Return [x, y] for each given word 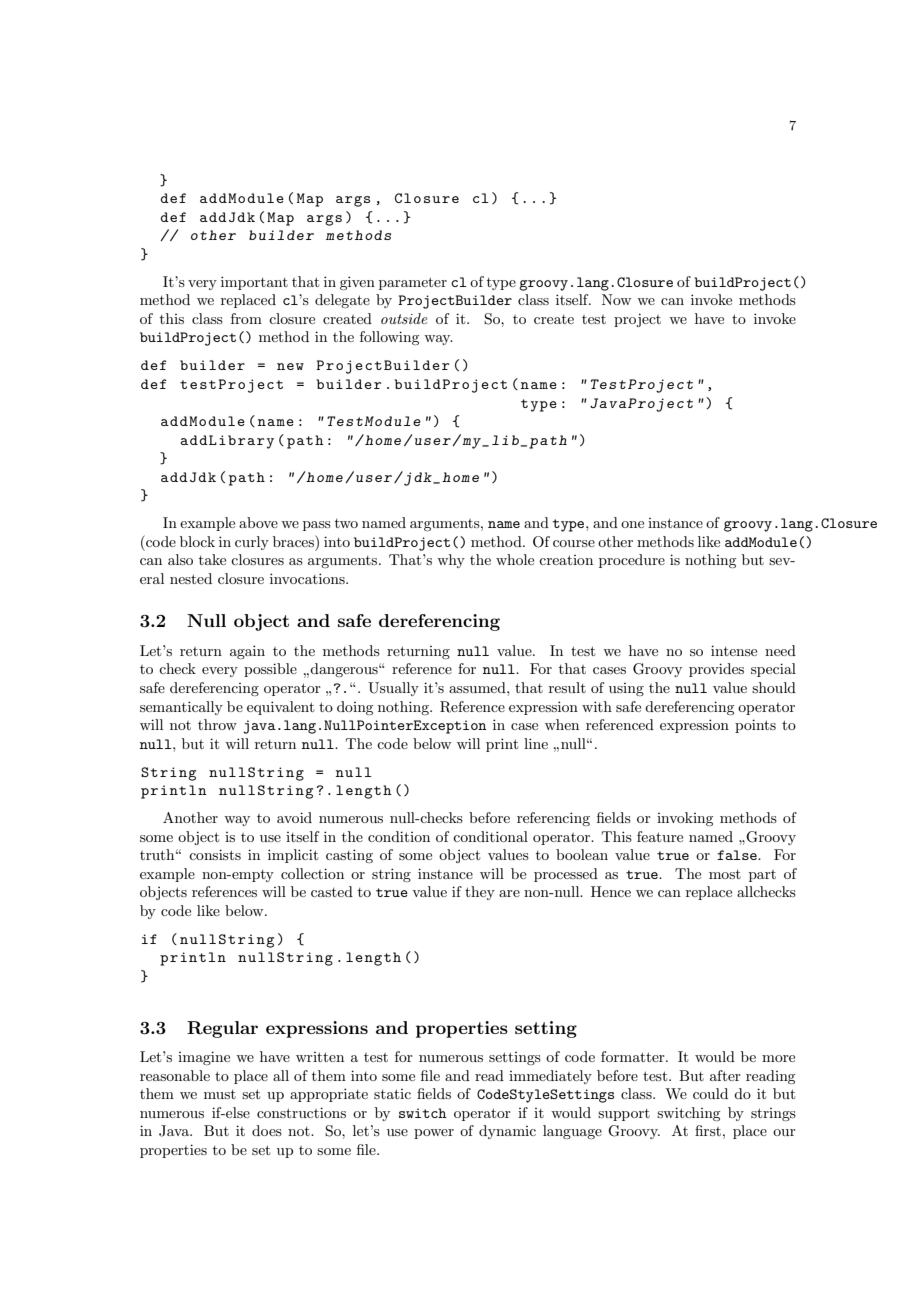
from [246, 318]
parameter [413, 283]
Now [616, 299]
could [710, 1093]
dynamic [507, 1132]
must [220, 1094]
